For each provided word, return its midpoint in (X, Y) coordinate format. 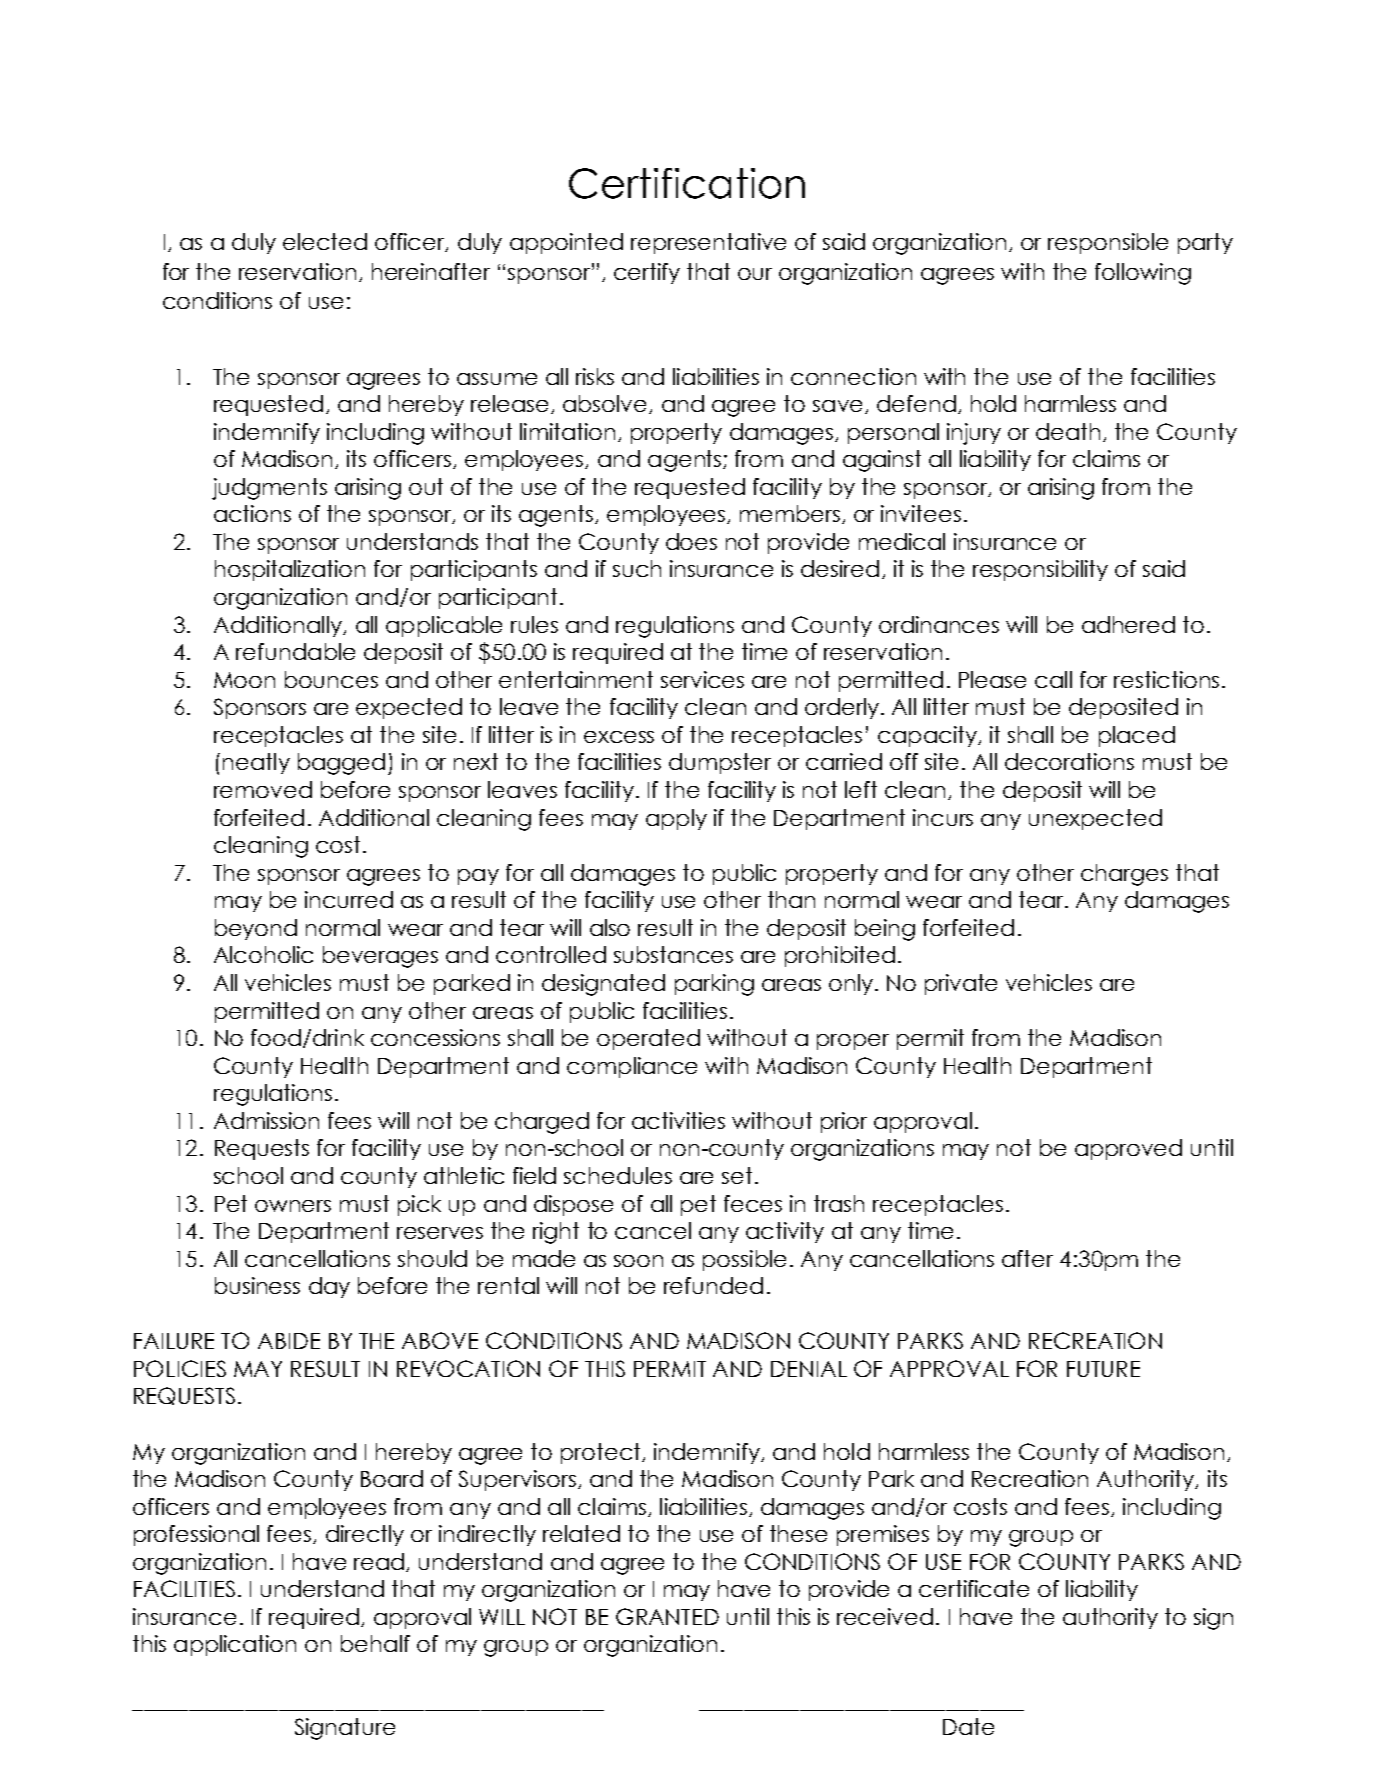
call (1053, 679)
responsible (1108, 243)
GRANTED (667, 1616)
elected (325, 241)
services (702, 679)
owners (293, 1206)
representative (708, 243)
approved (1128, 1149)
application (235, 1645)
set (737, 1175)
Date (968, 1726)
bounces (331, 679)
